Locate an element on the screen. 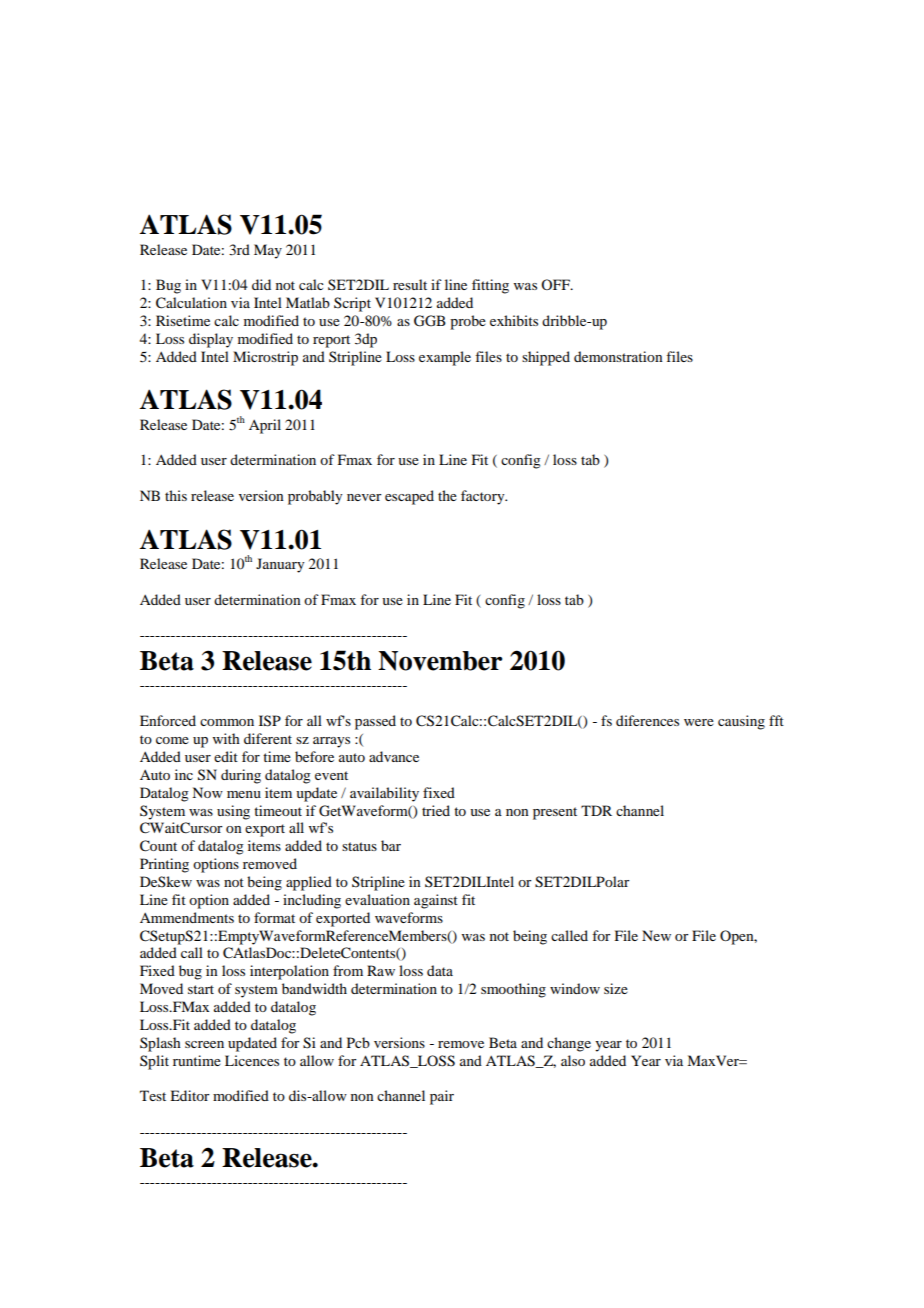 The image size is (924, 1308). this is located at coordinates (176, 495).
